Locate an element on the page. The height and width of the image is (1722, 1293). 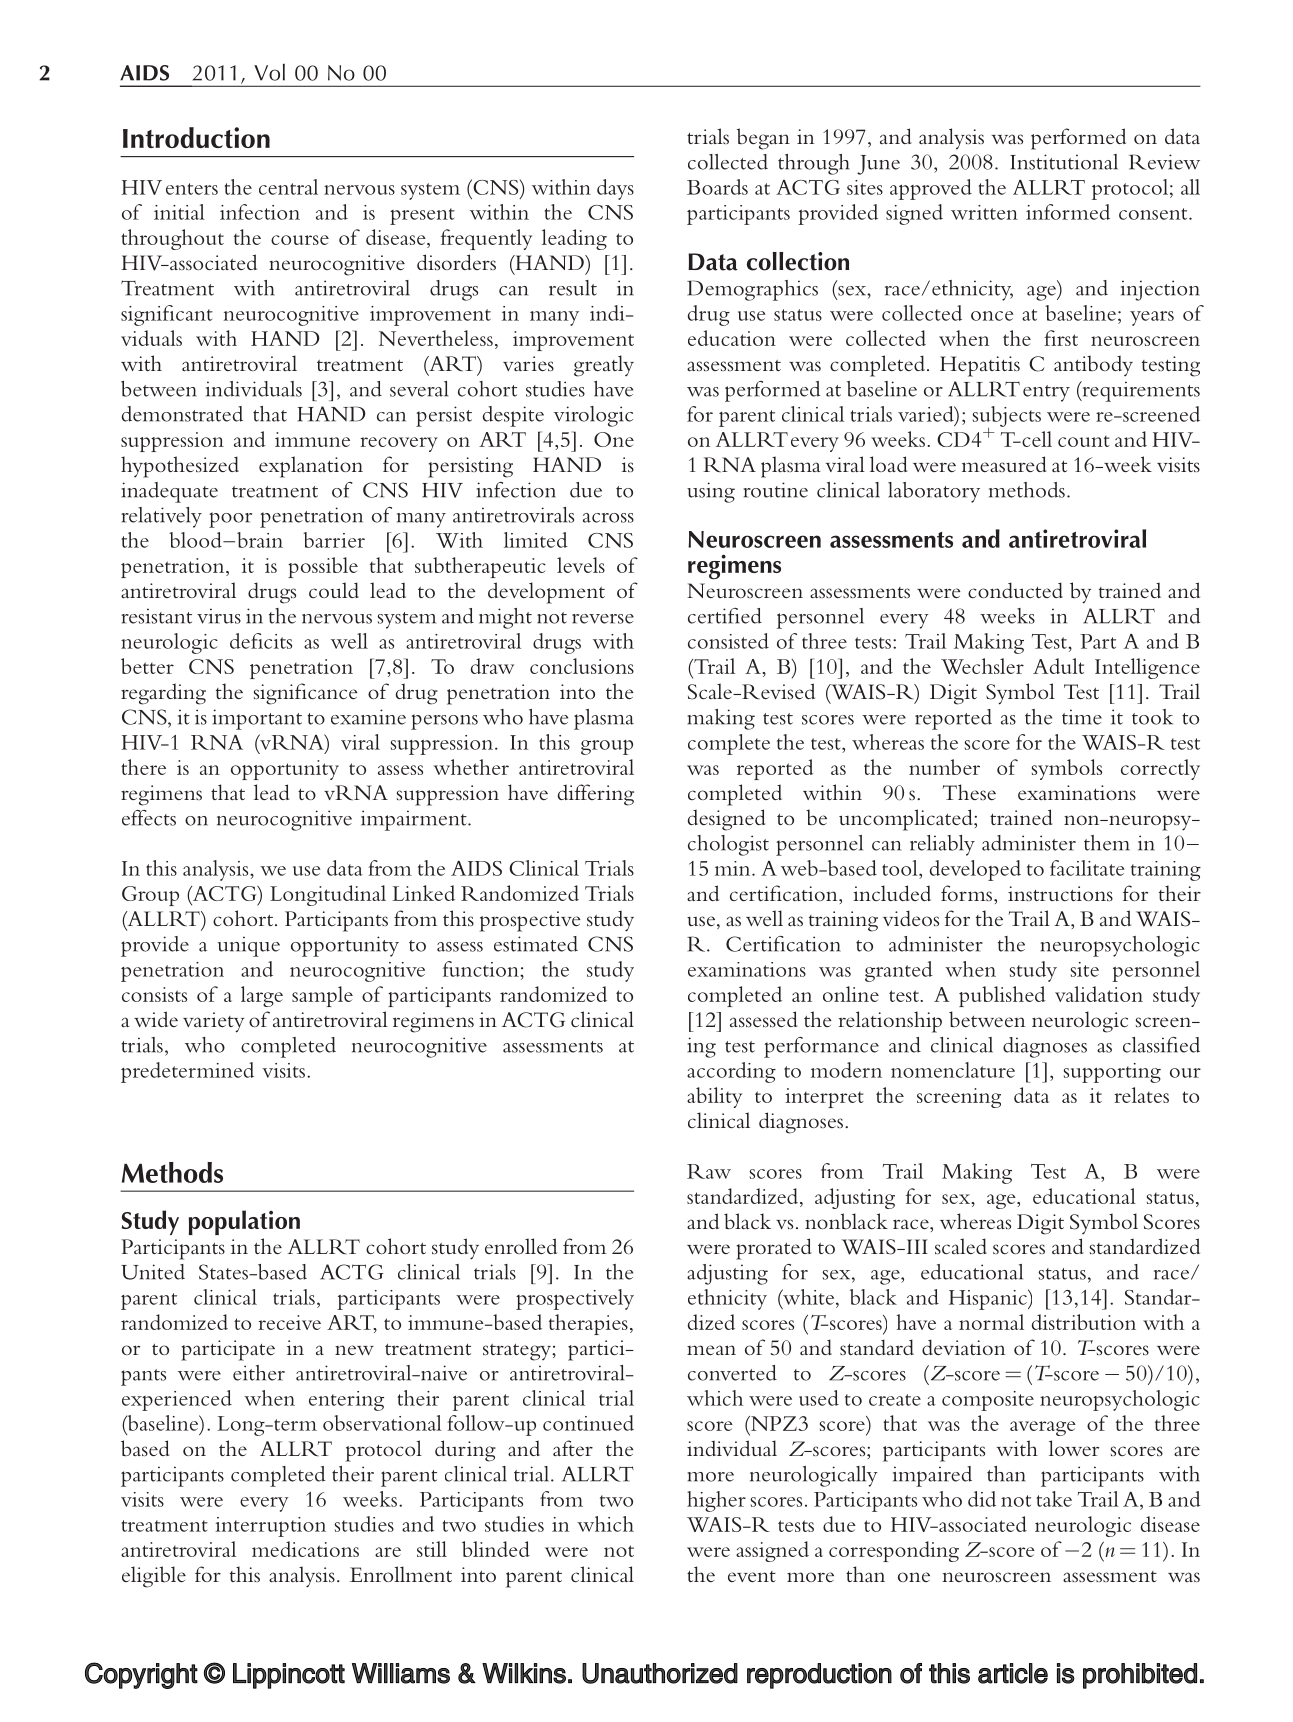
Unauthorized is located at coordinates (660, 1673).
